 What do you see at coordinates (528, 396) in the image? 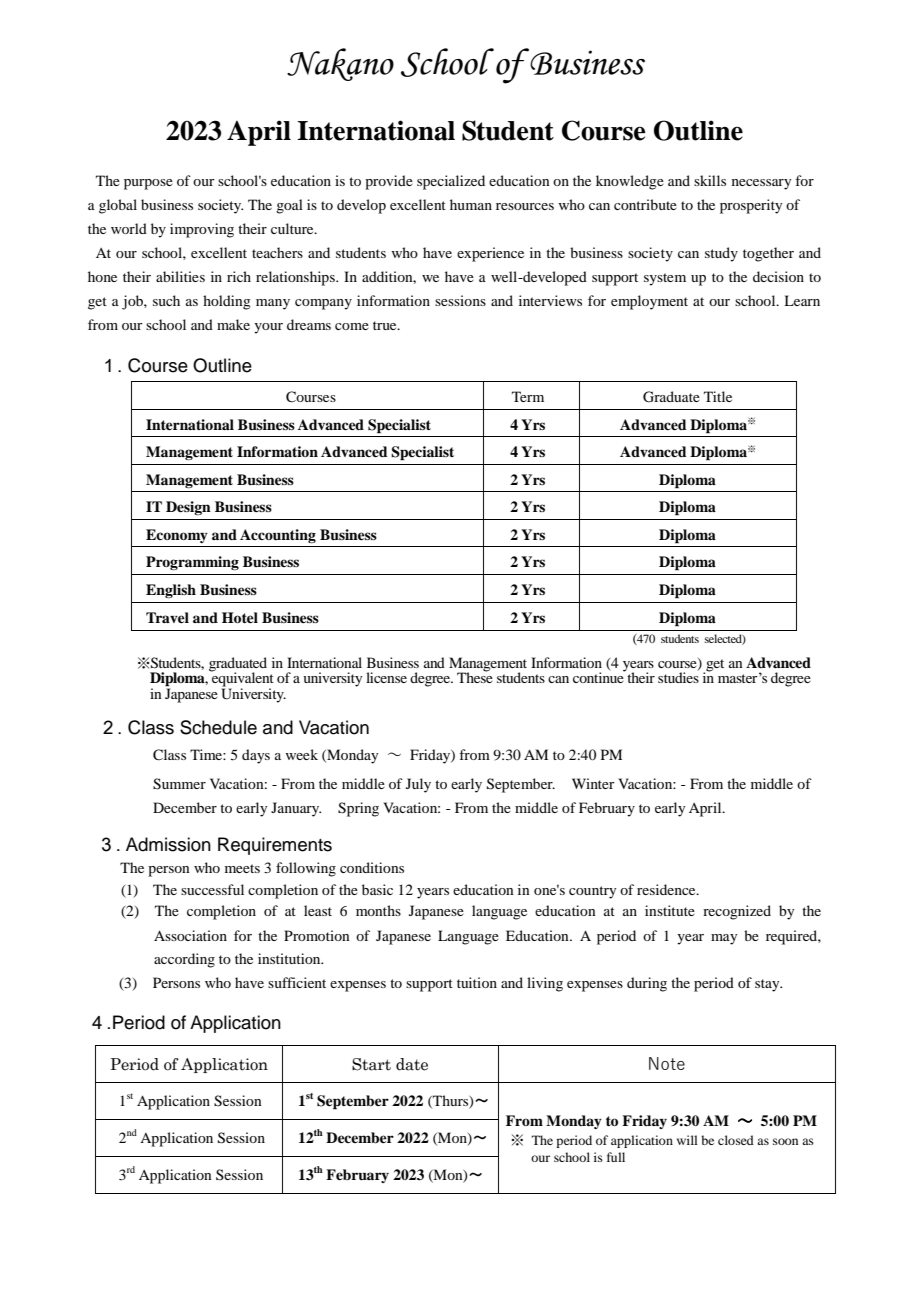
I see `Term` at bounding box center [528, 396].
